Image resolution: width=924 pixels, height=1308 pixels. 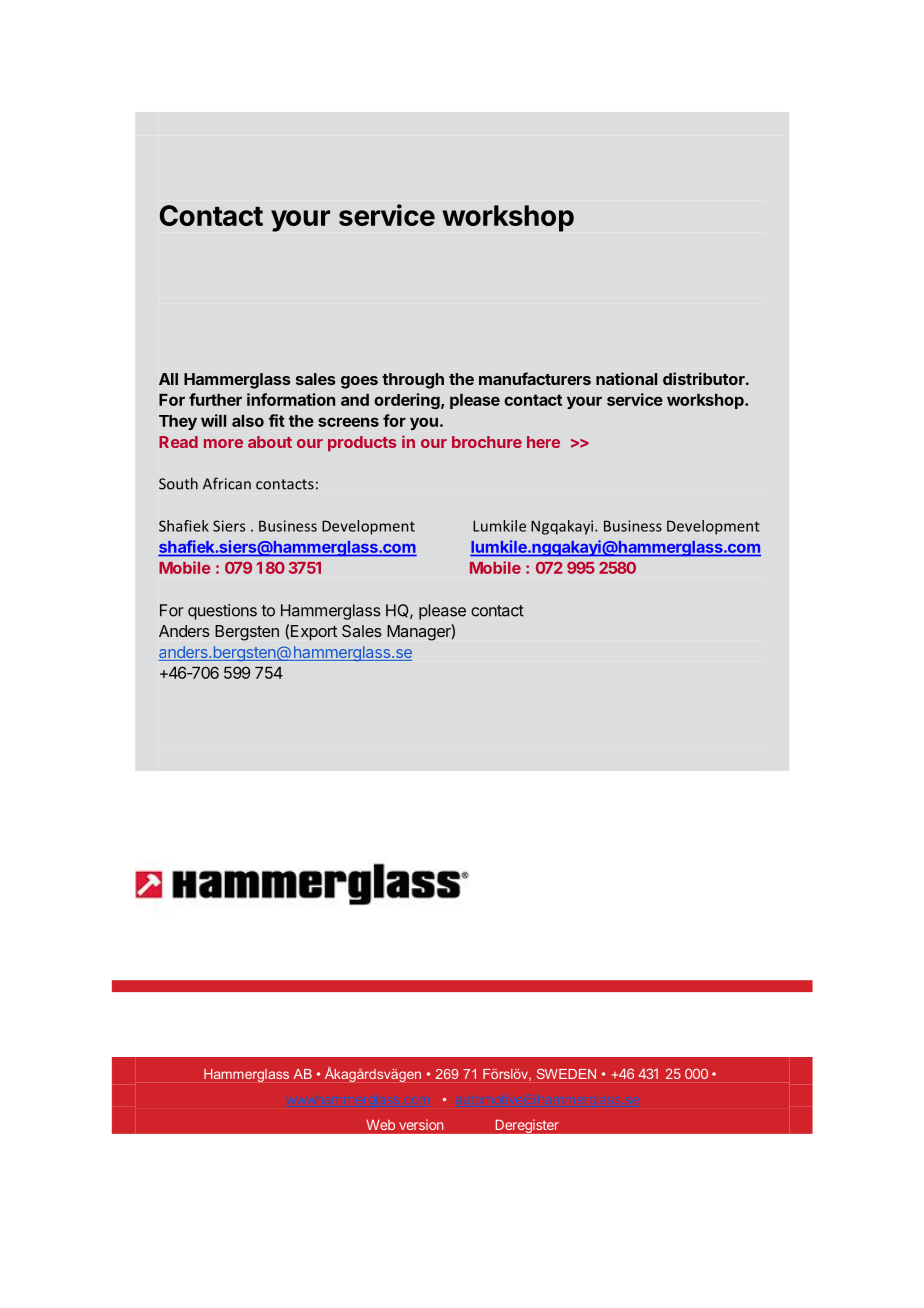 What do you see at coordinates (348, 422) in the page?
I see `screens` at bounding box center [348, 422].
